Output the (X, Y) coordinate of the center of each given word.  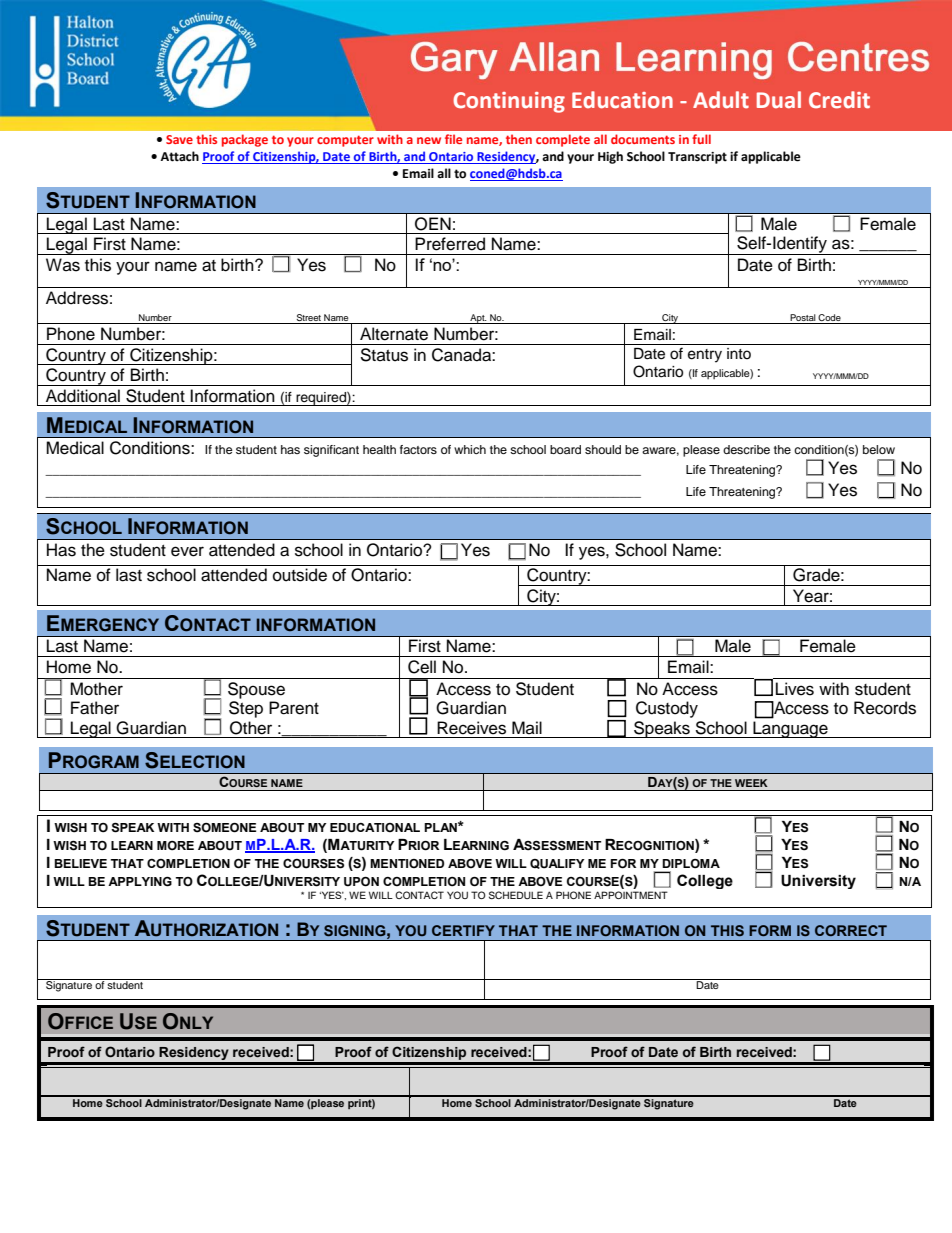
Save (179, 139)
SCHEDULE (516, 895)
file (453, 139)
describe (746, 449)
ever (187, 551)
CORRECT (851, 930)
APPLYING (140, 882)
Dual (779, 99)
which (470, 449)
